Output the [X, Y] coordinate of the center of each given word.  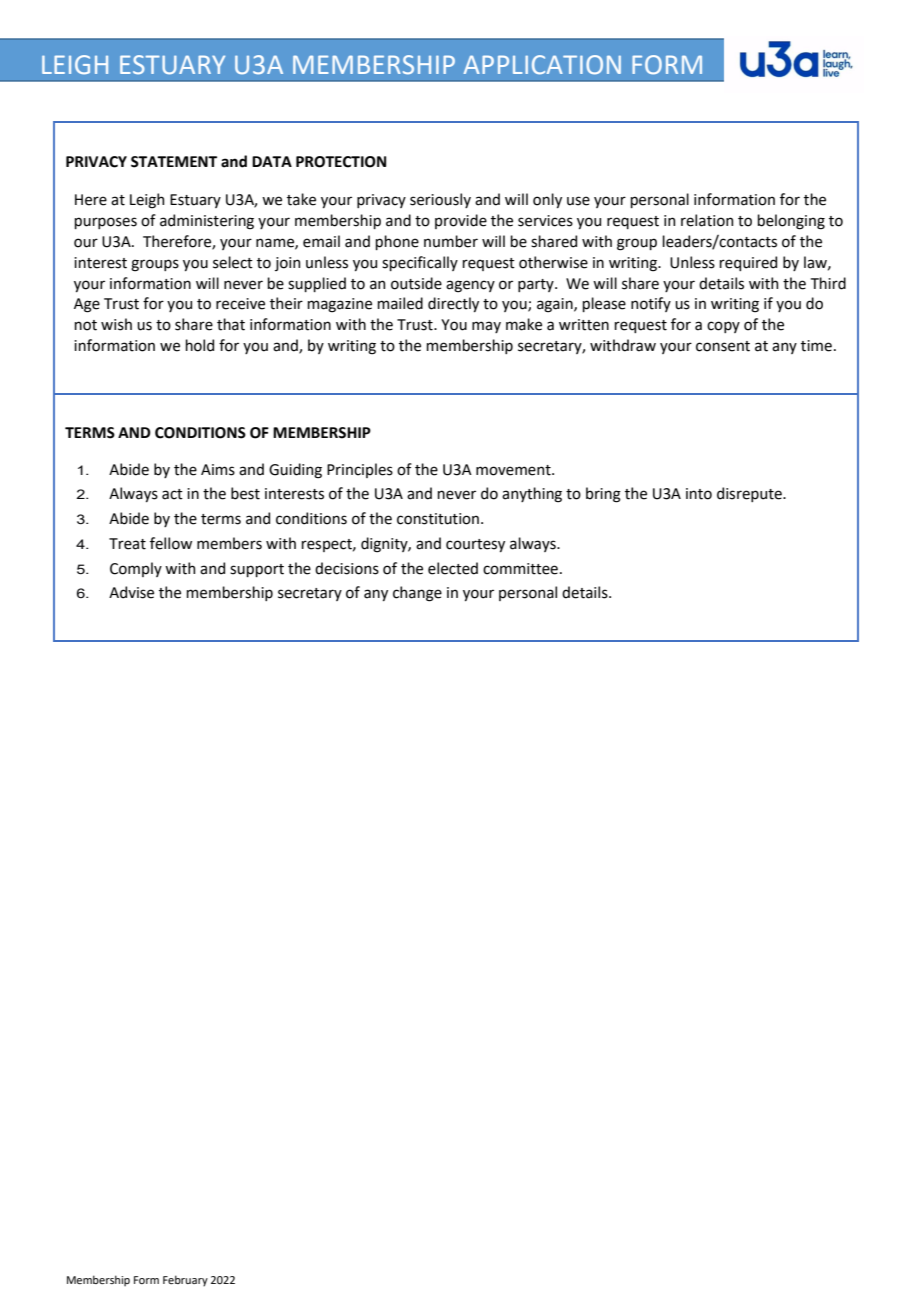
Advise [131, 592]
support [257, 570]
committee [520, 569]
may [486, 327]
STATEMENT [174, 162]
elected [453, 568]
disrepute [750, 494]
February [185, 1281]
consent [723, 346]
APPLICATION [542, 65]
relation [707, 220]
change [417, 594]
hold [199, 345]
